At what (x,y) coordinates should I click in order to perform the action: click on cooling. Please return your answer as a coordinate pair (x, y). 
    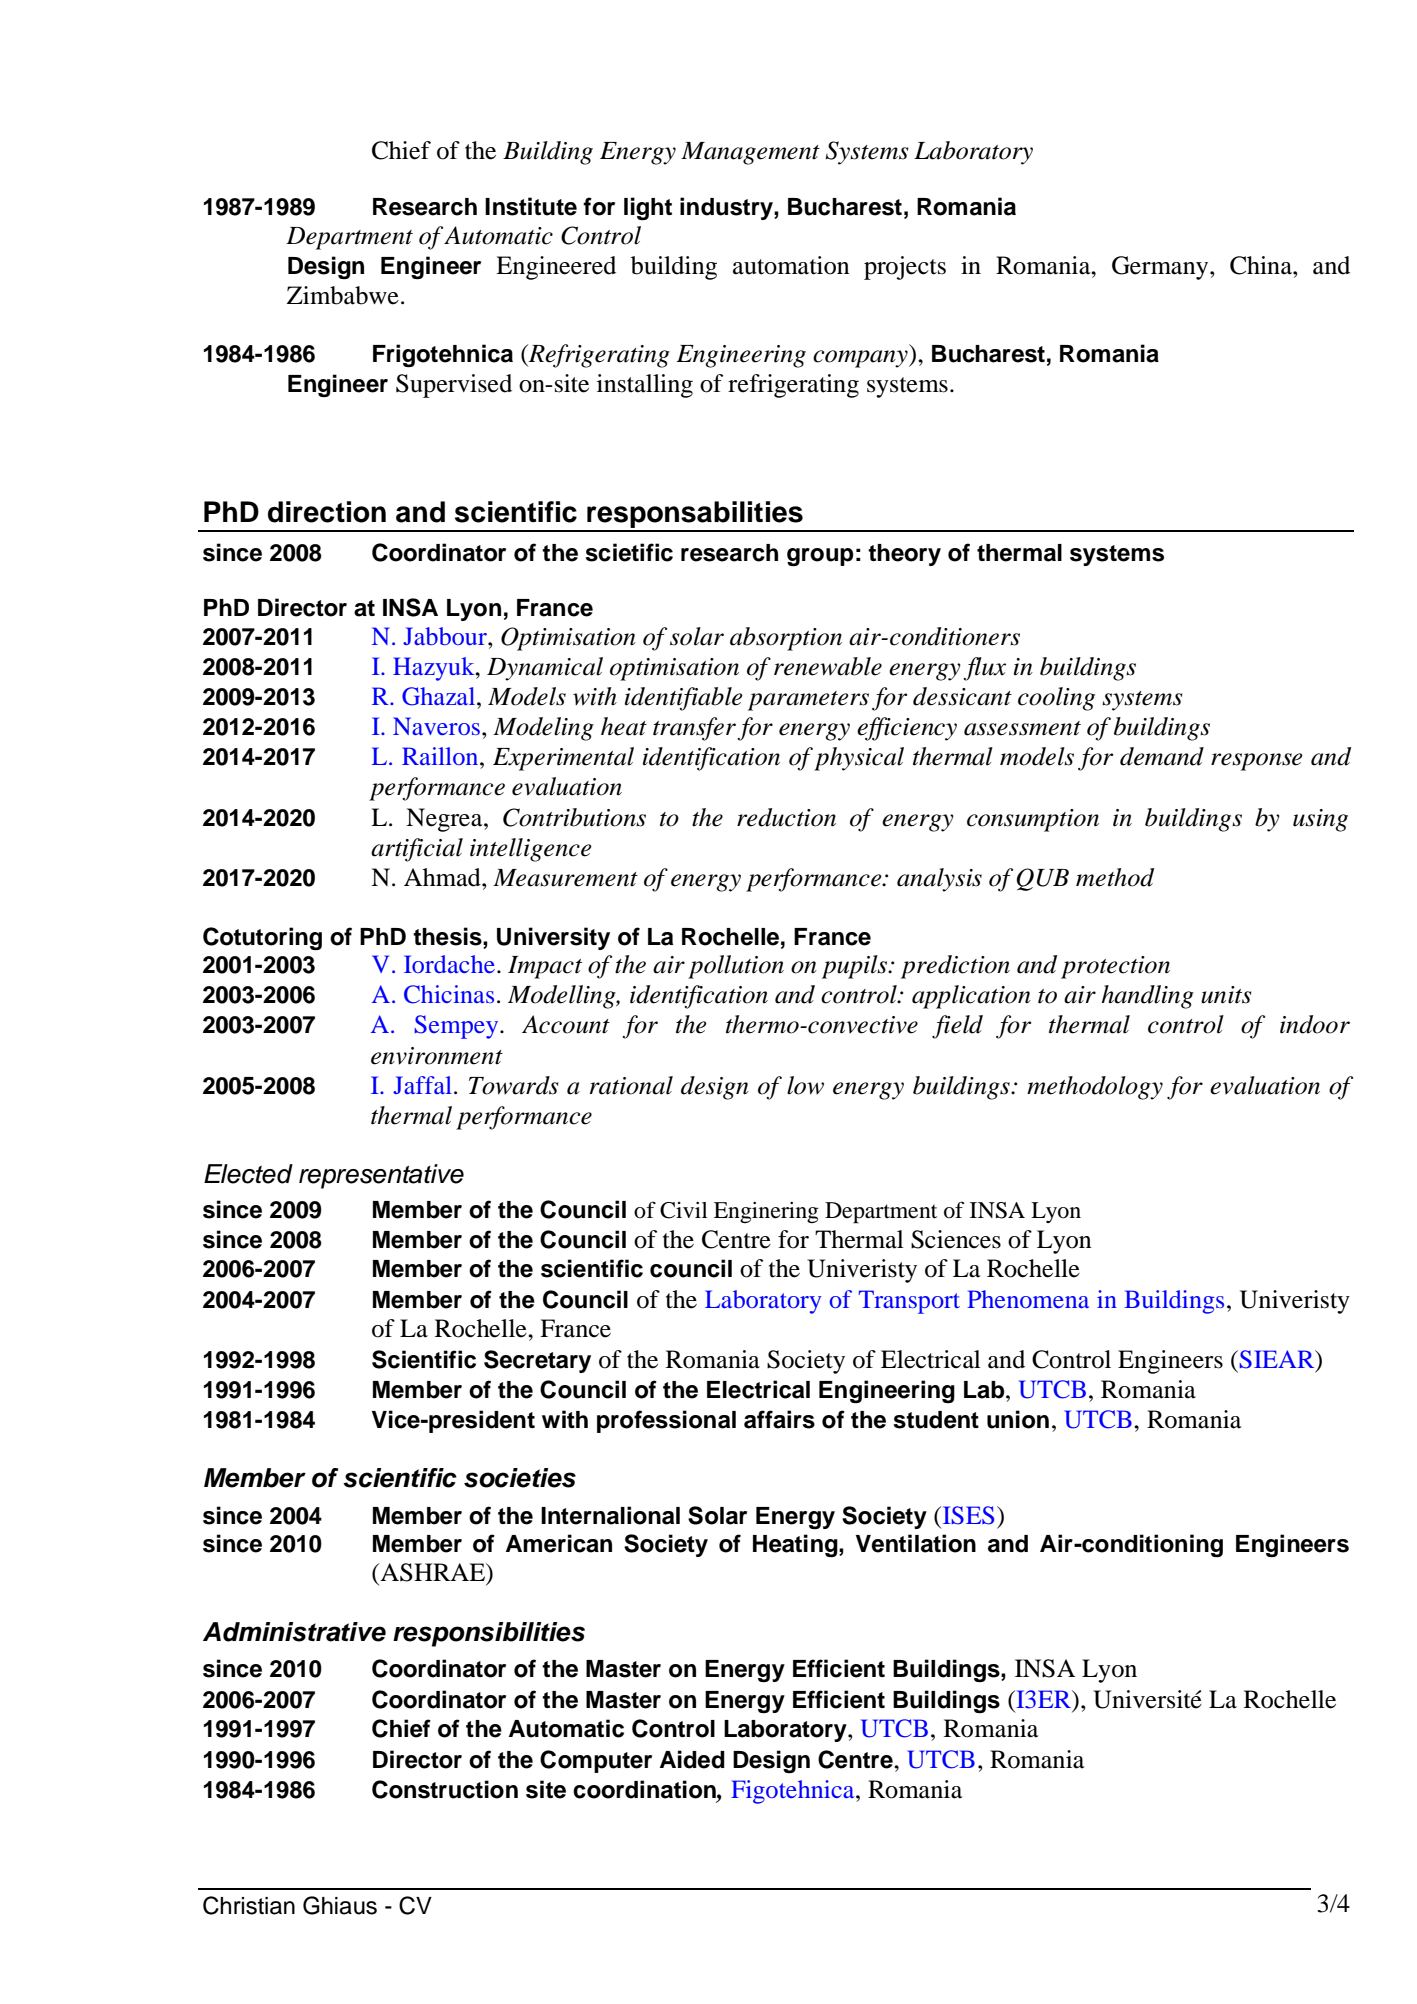
    Looking at the image, I should click on (1056, 699).
